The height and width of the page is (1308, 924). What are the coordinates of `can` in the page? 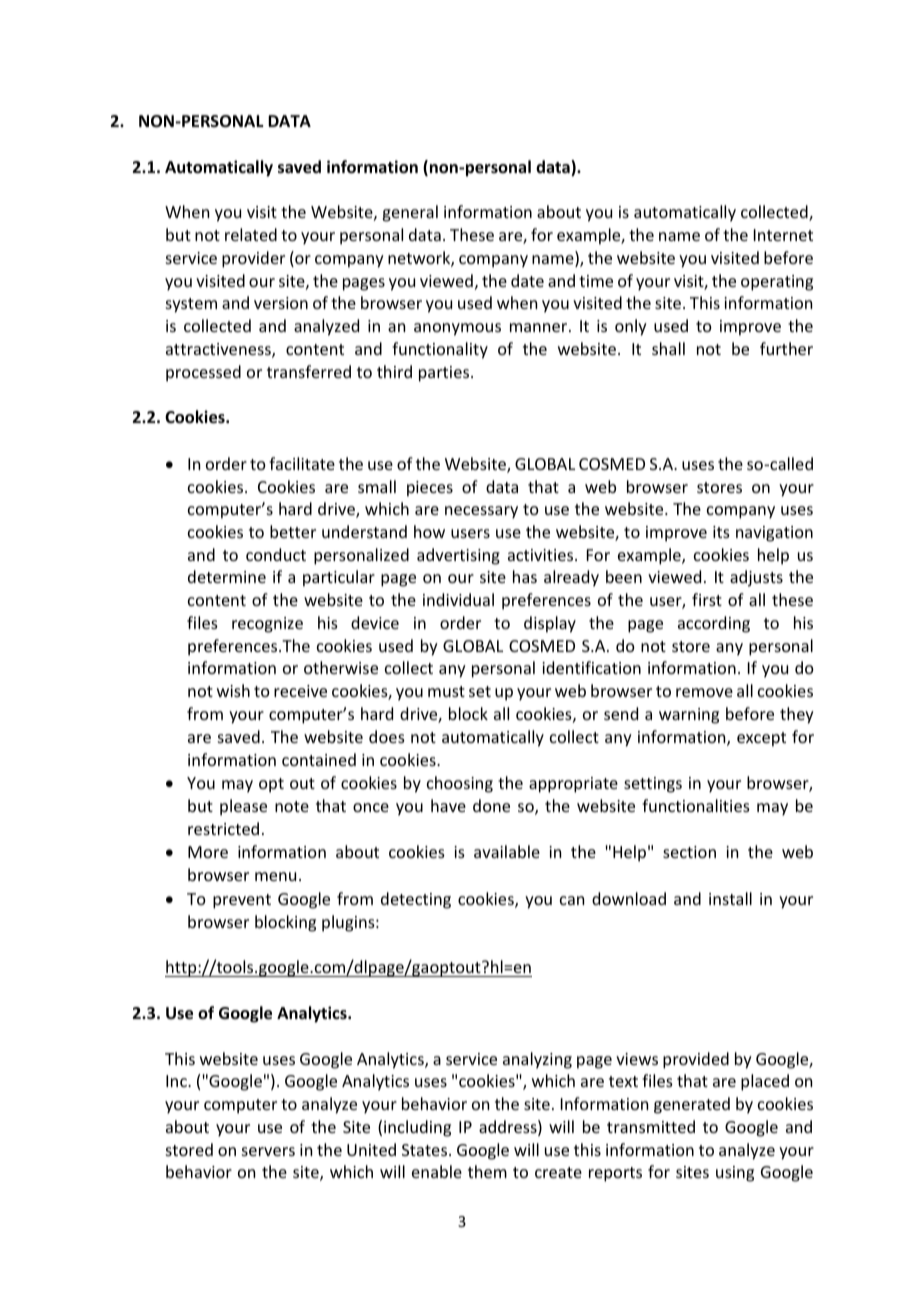 It's located at (572, 900).
